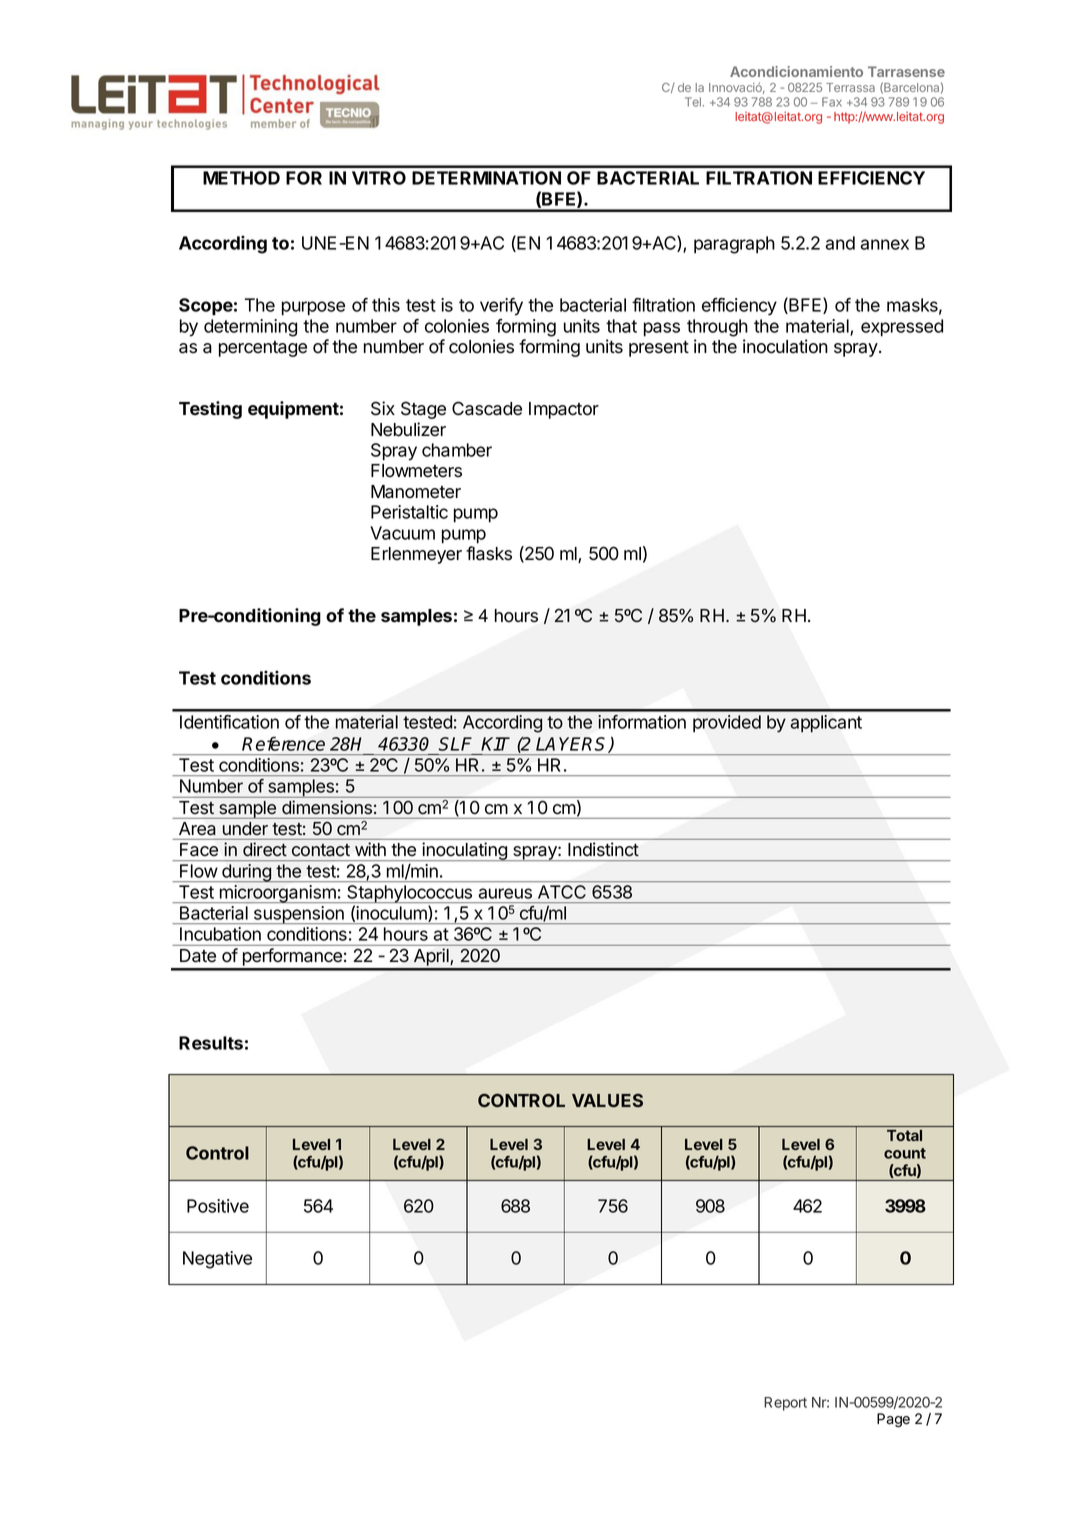 This document has width=1072, height=1516. Describe the element at coordinates (826, 723) in the document. I see `applicant` at that location.
